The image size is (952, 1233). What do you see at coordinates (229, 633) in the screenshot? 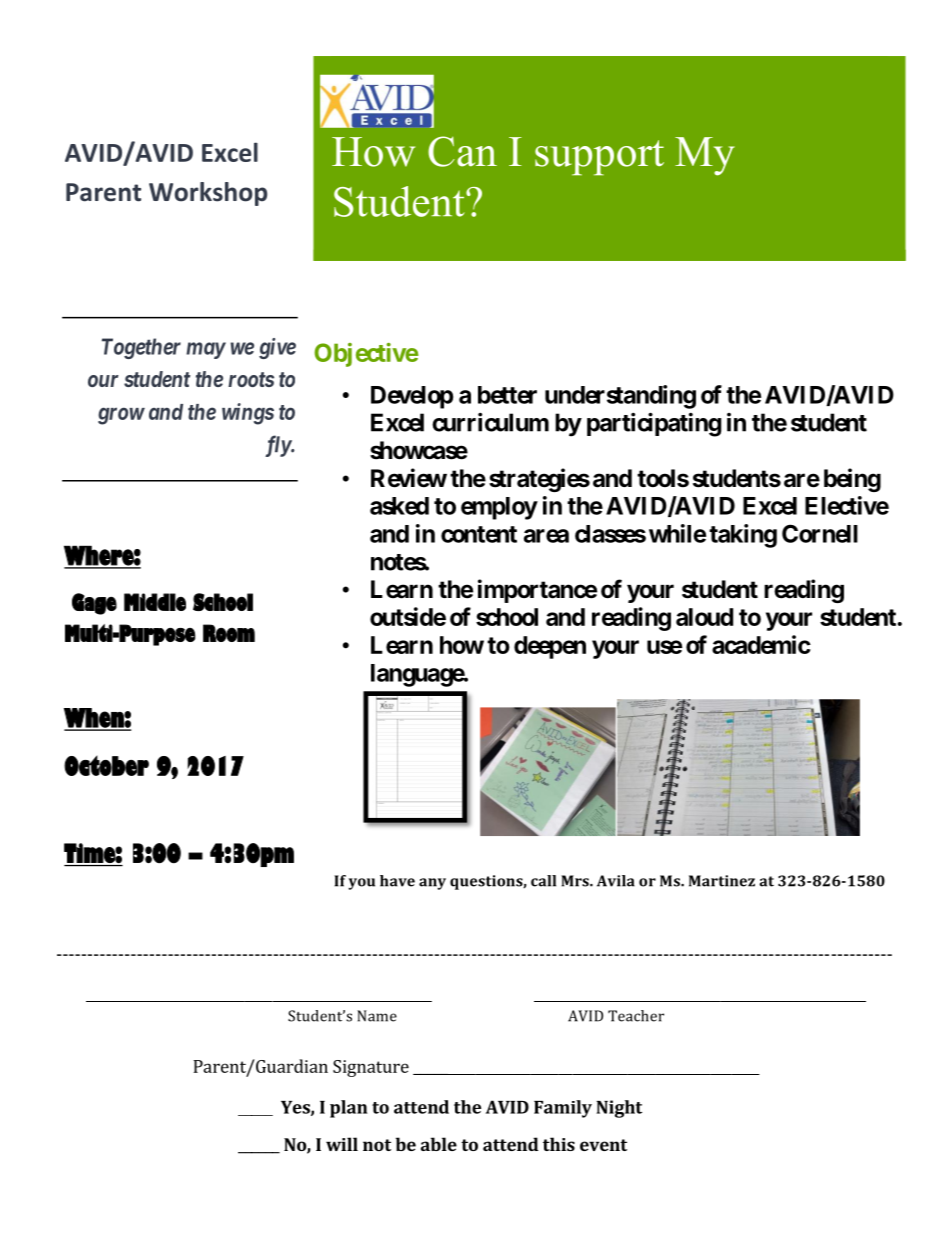
I see `Room` at bounding box center [229, 633].
